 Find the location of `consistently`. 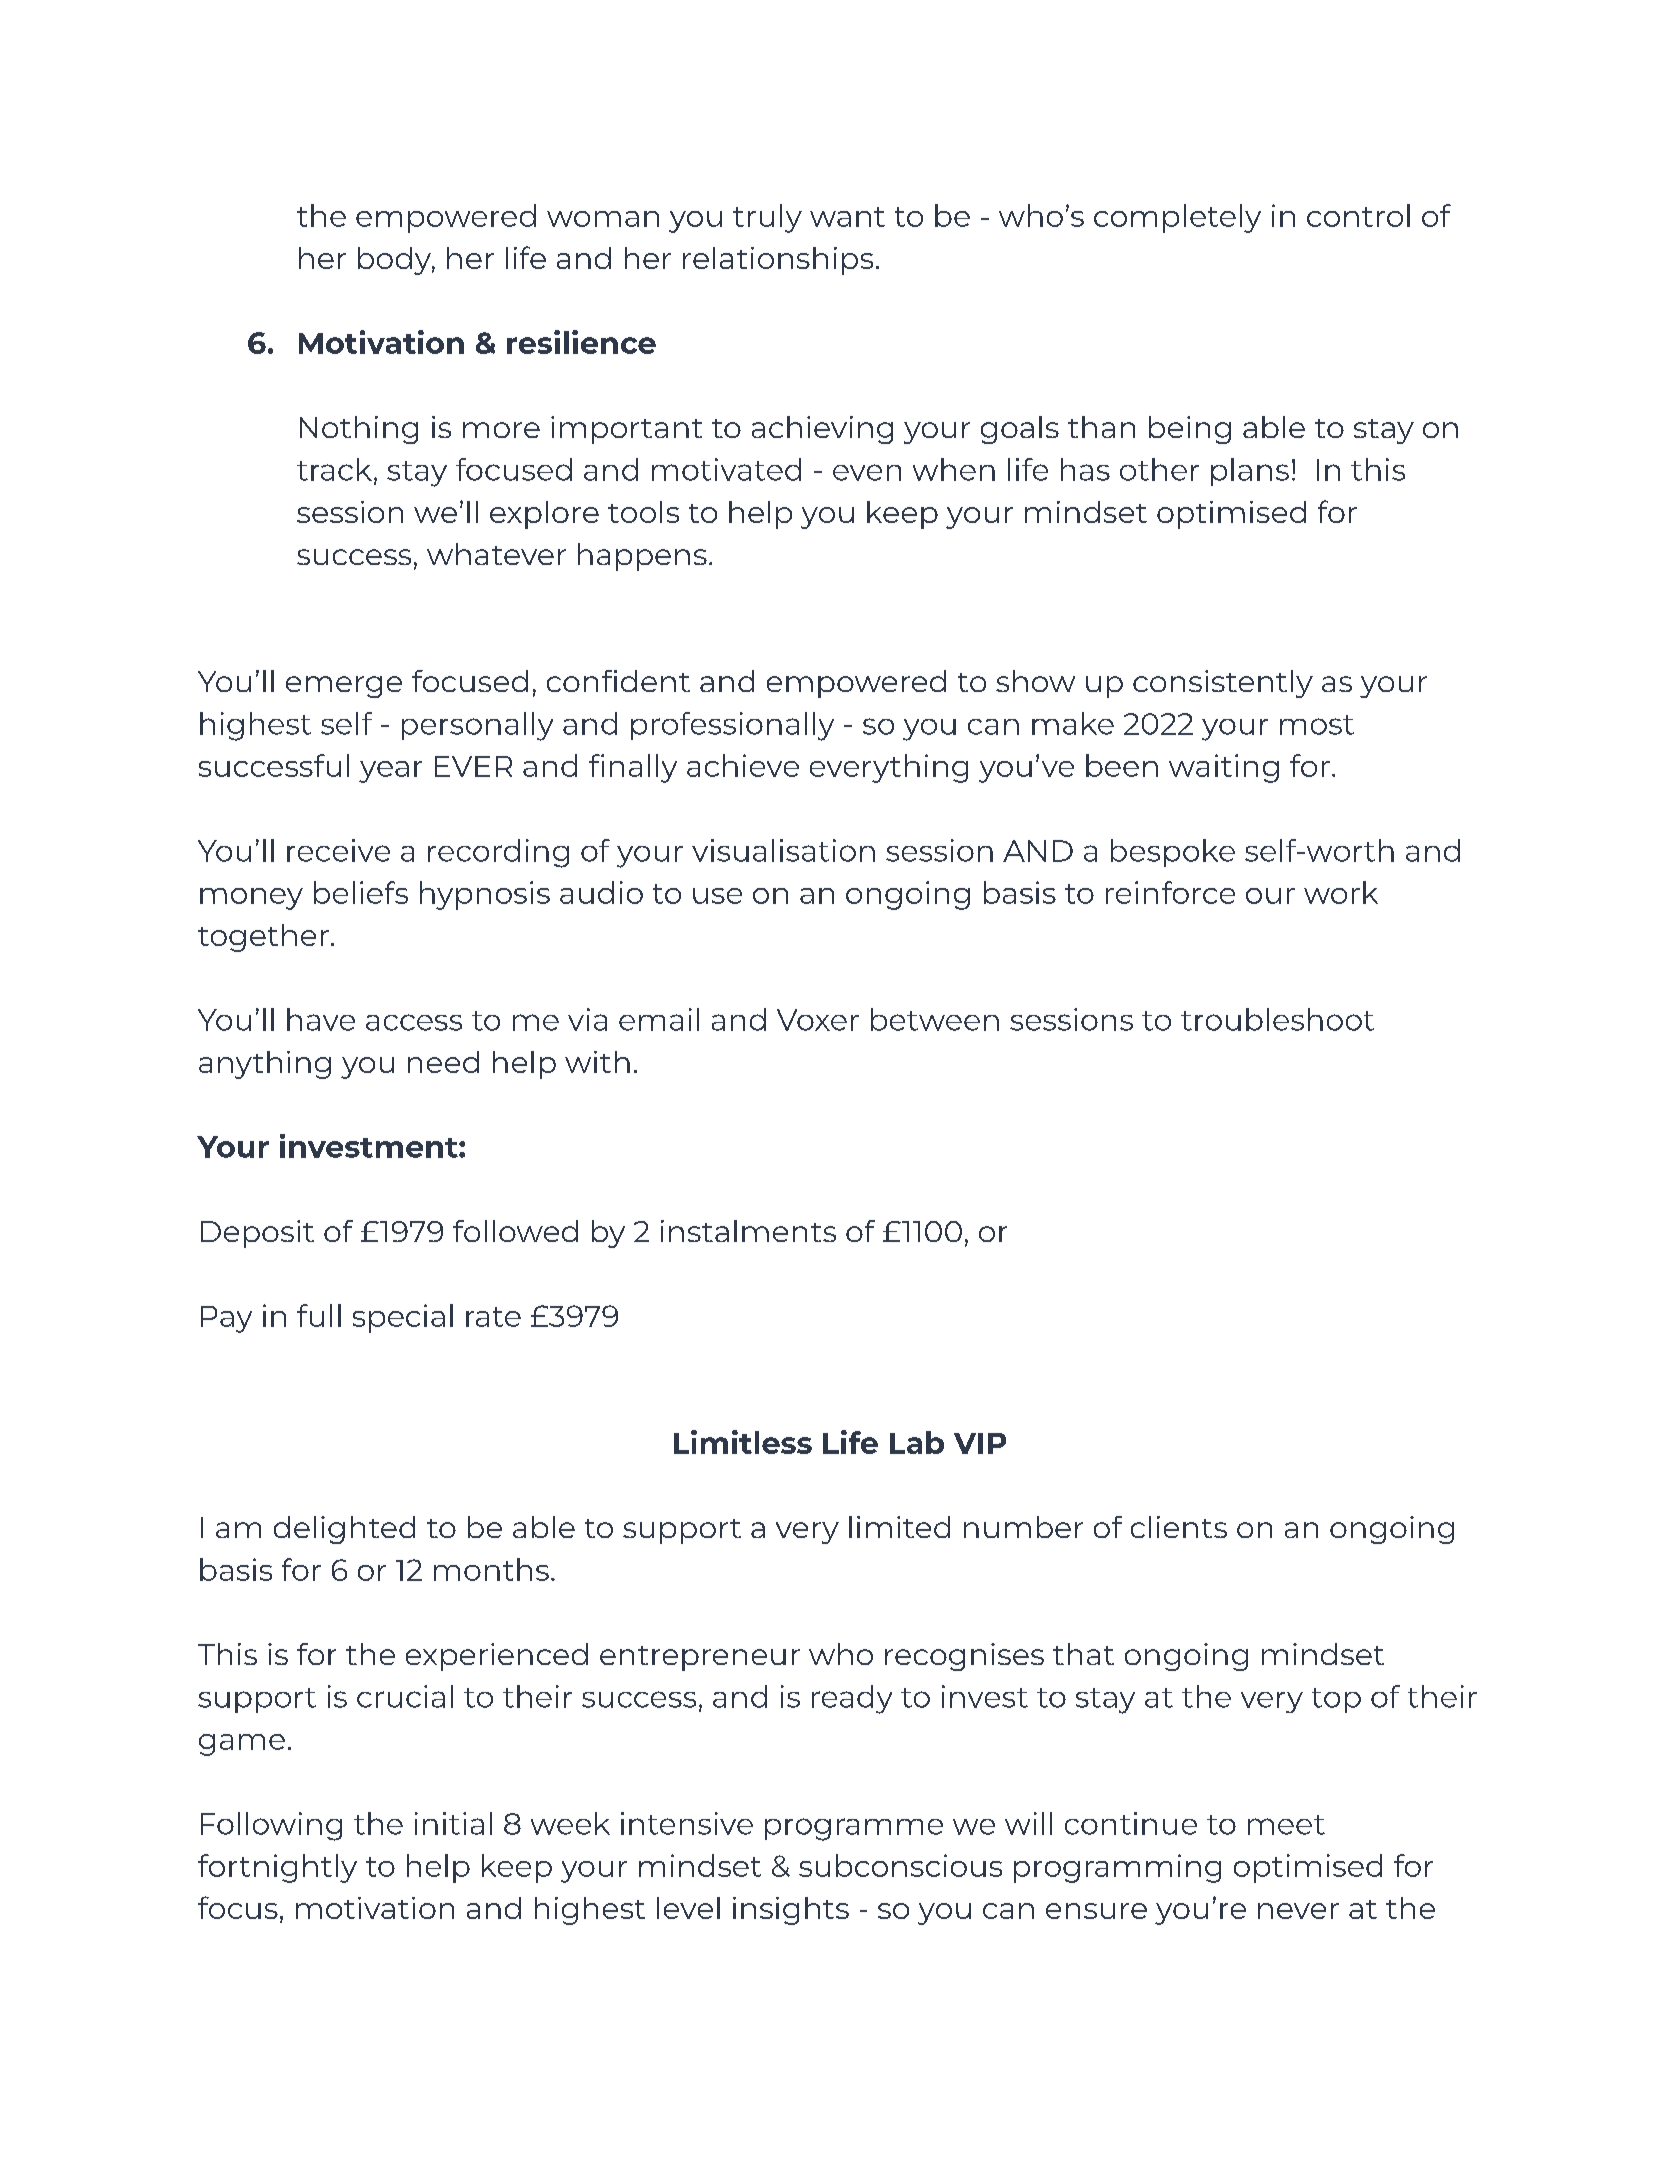

consistently is located at coordinates (1223, 684).
